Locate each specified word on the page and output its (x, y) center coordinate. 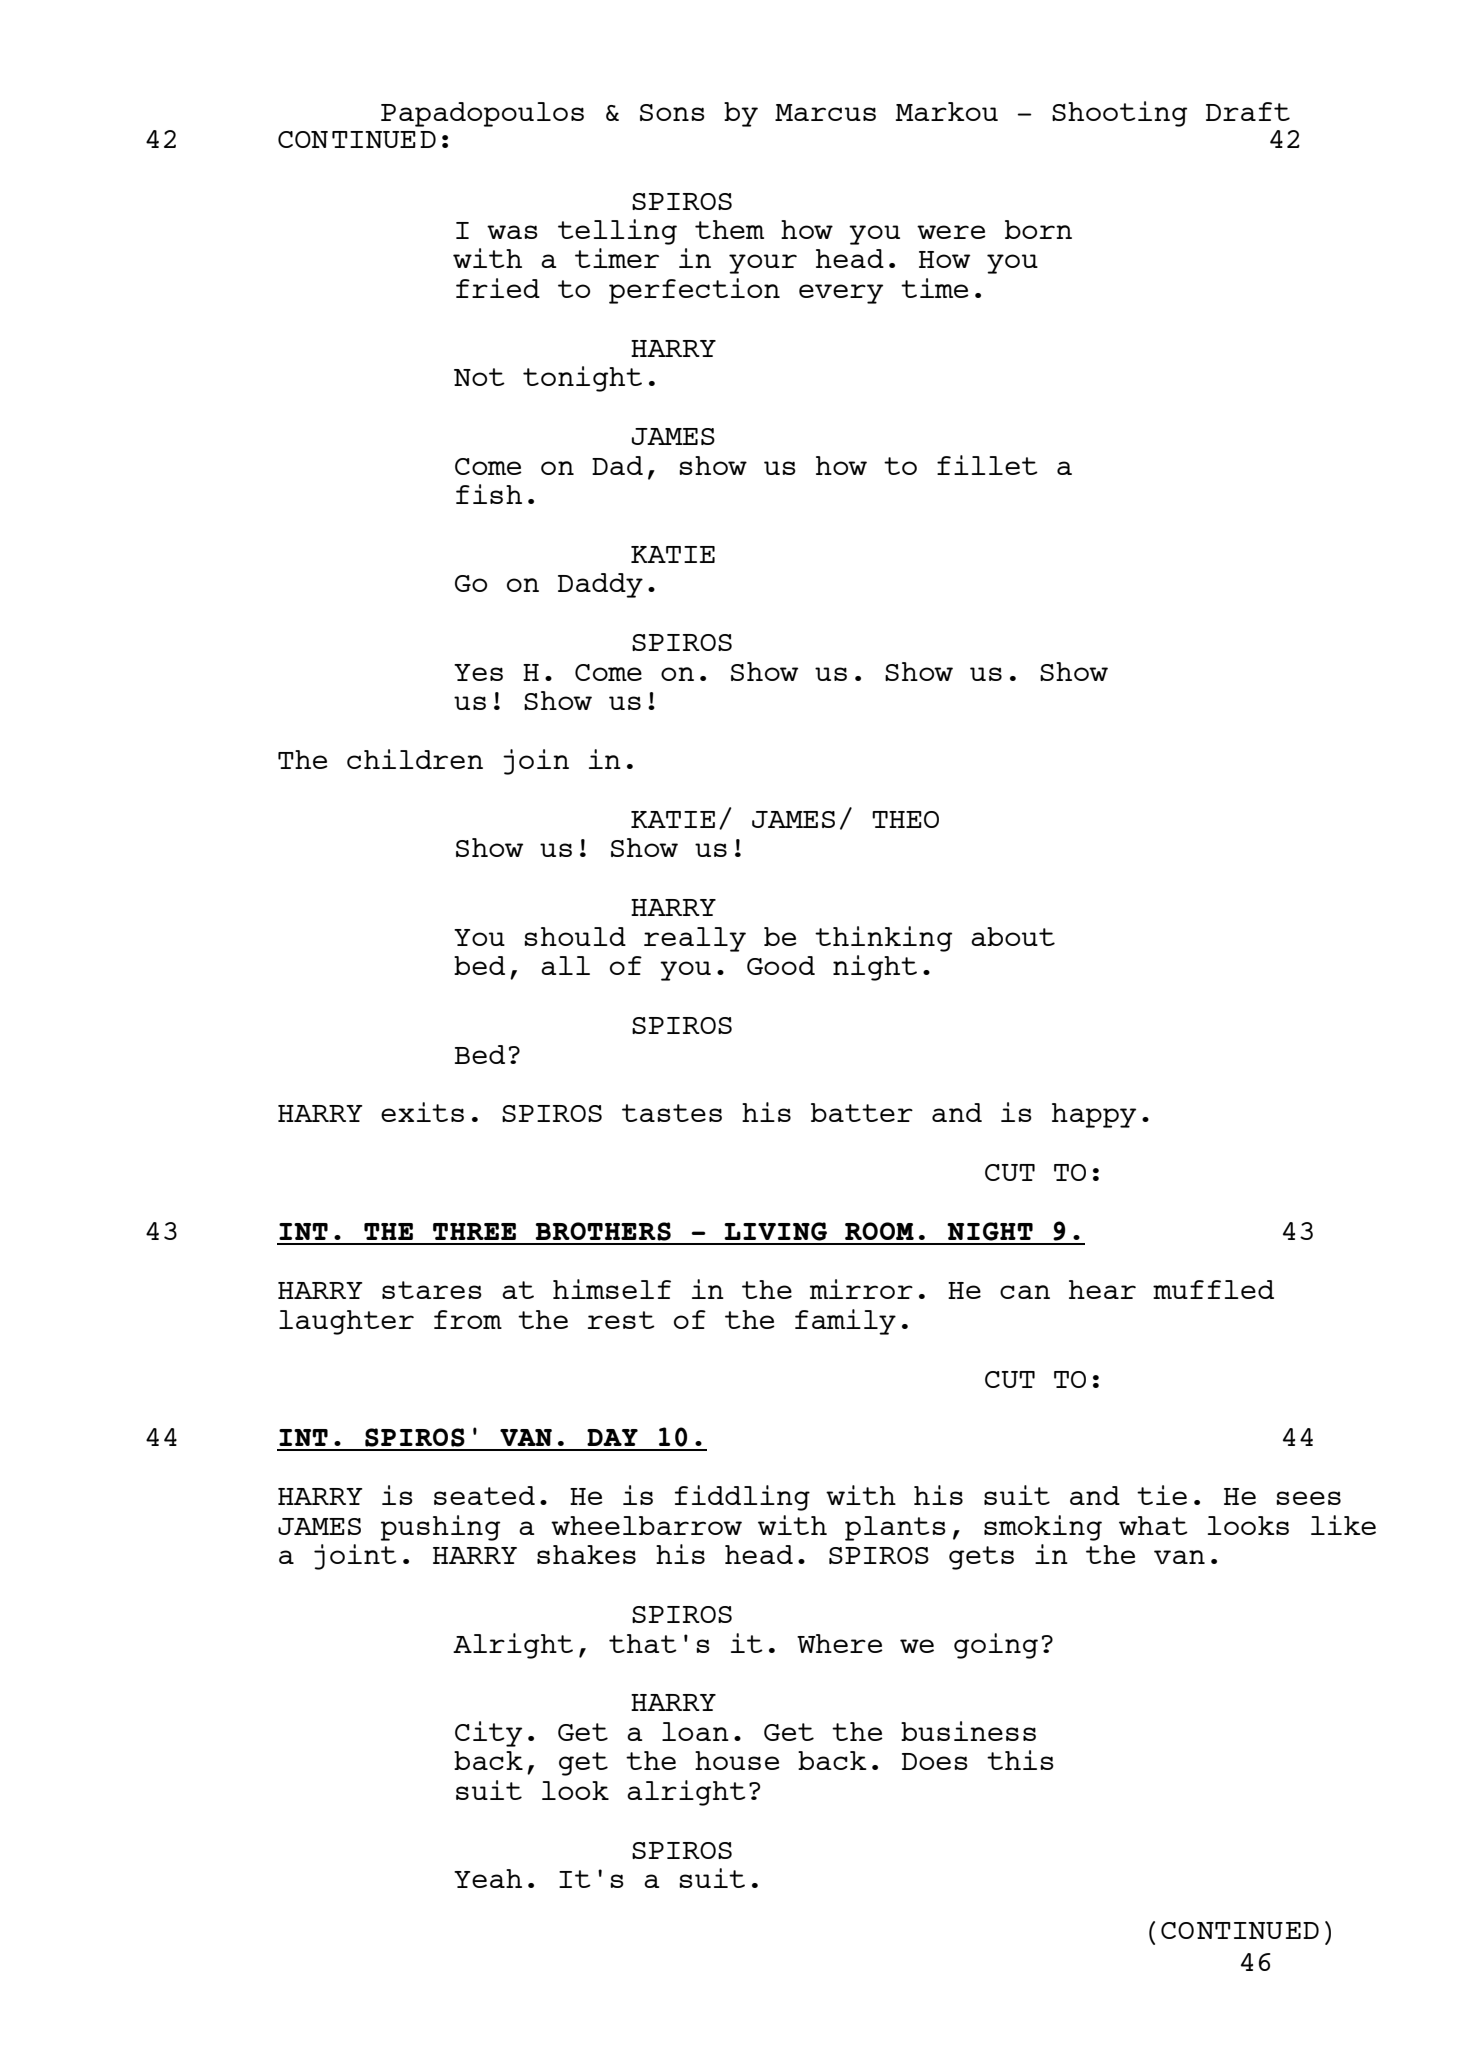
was (512, 232)
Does (935, 1761)
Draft (1248, 111)
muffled (1213, 1289)
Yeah (488, 1878)
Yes (478, 672)
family (845, 1322)
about (1013, 936)
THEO (905, 819)
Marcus (825, 112)
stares (432, 1290)
